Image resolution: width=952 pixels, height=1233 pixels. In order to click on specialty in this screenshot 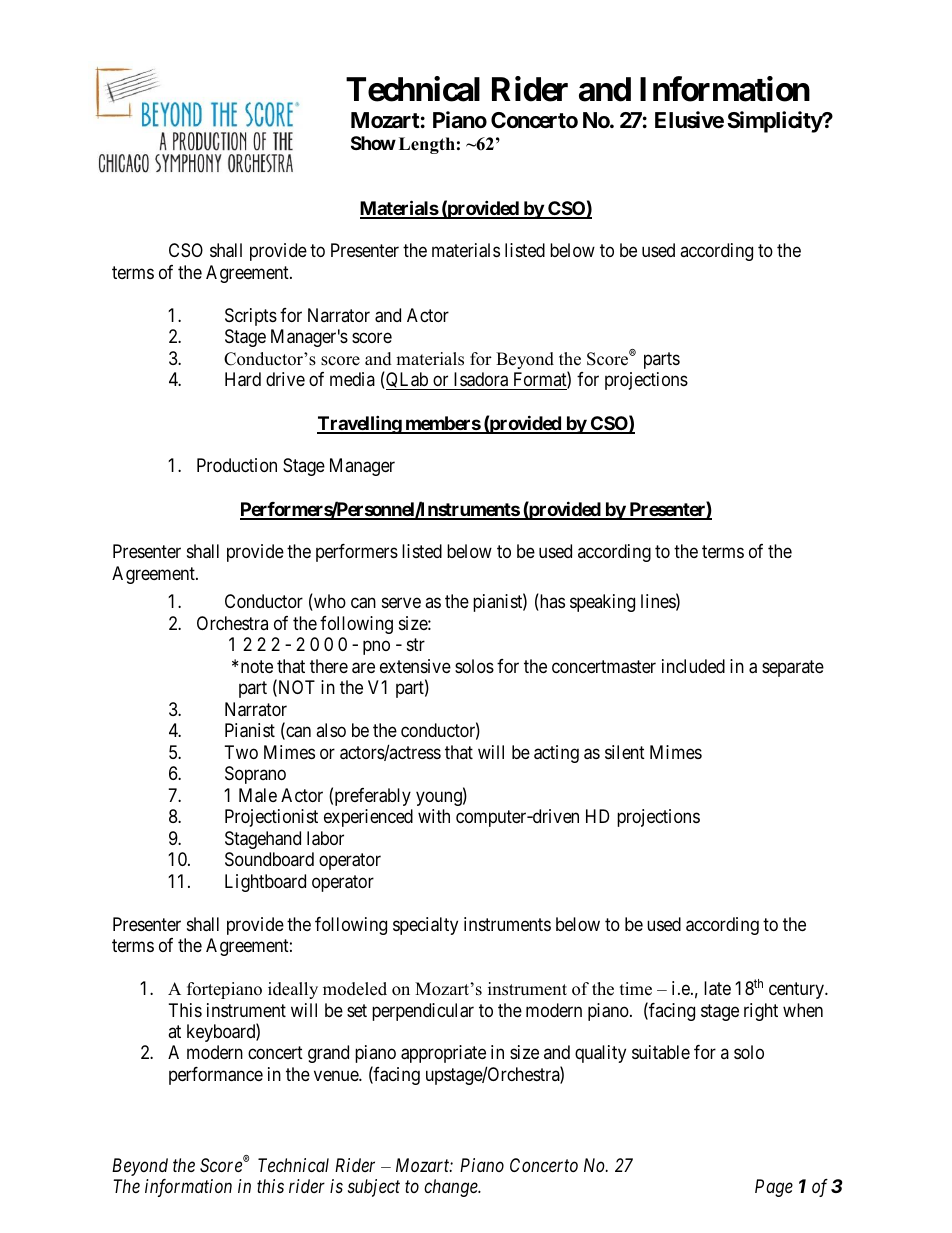, I will do `click(425, 926)`.
